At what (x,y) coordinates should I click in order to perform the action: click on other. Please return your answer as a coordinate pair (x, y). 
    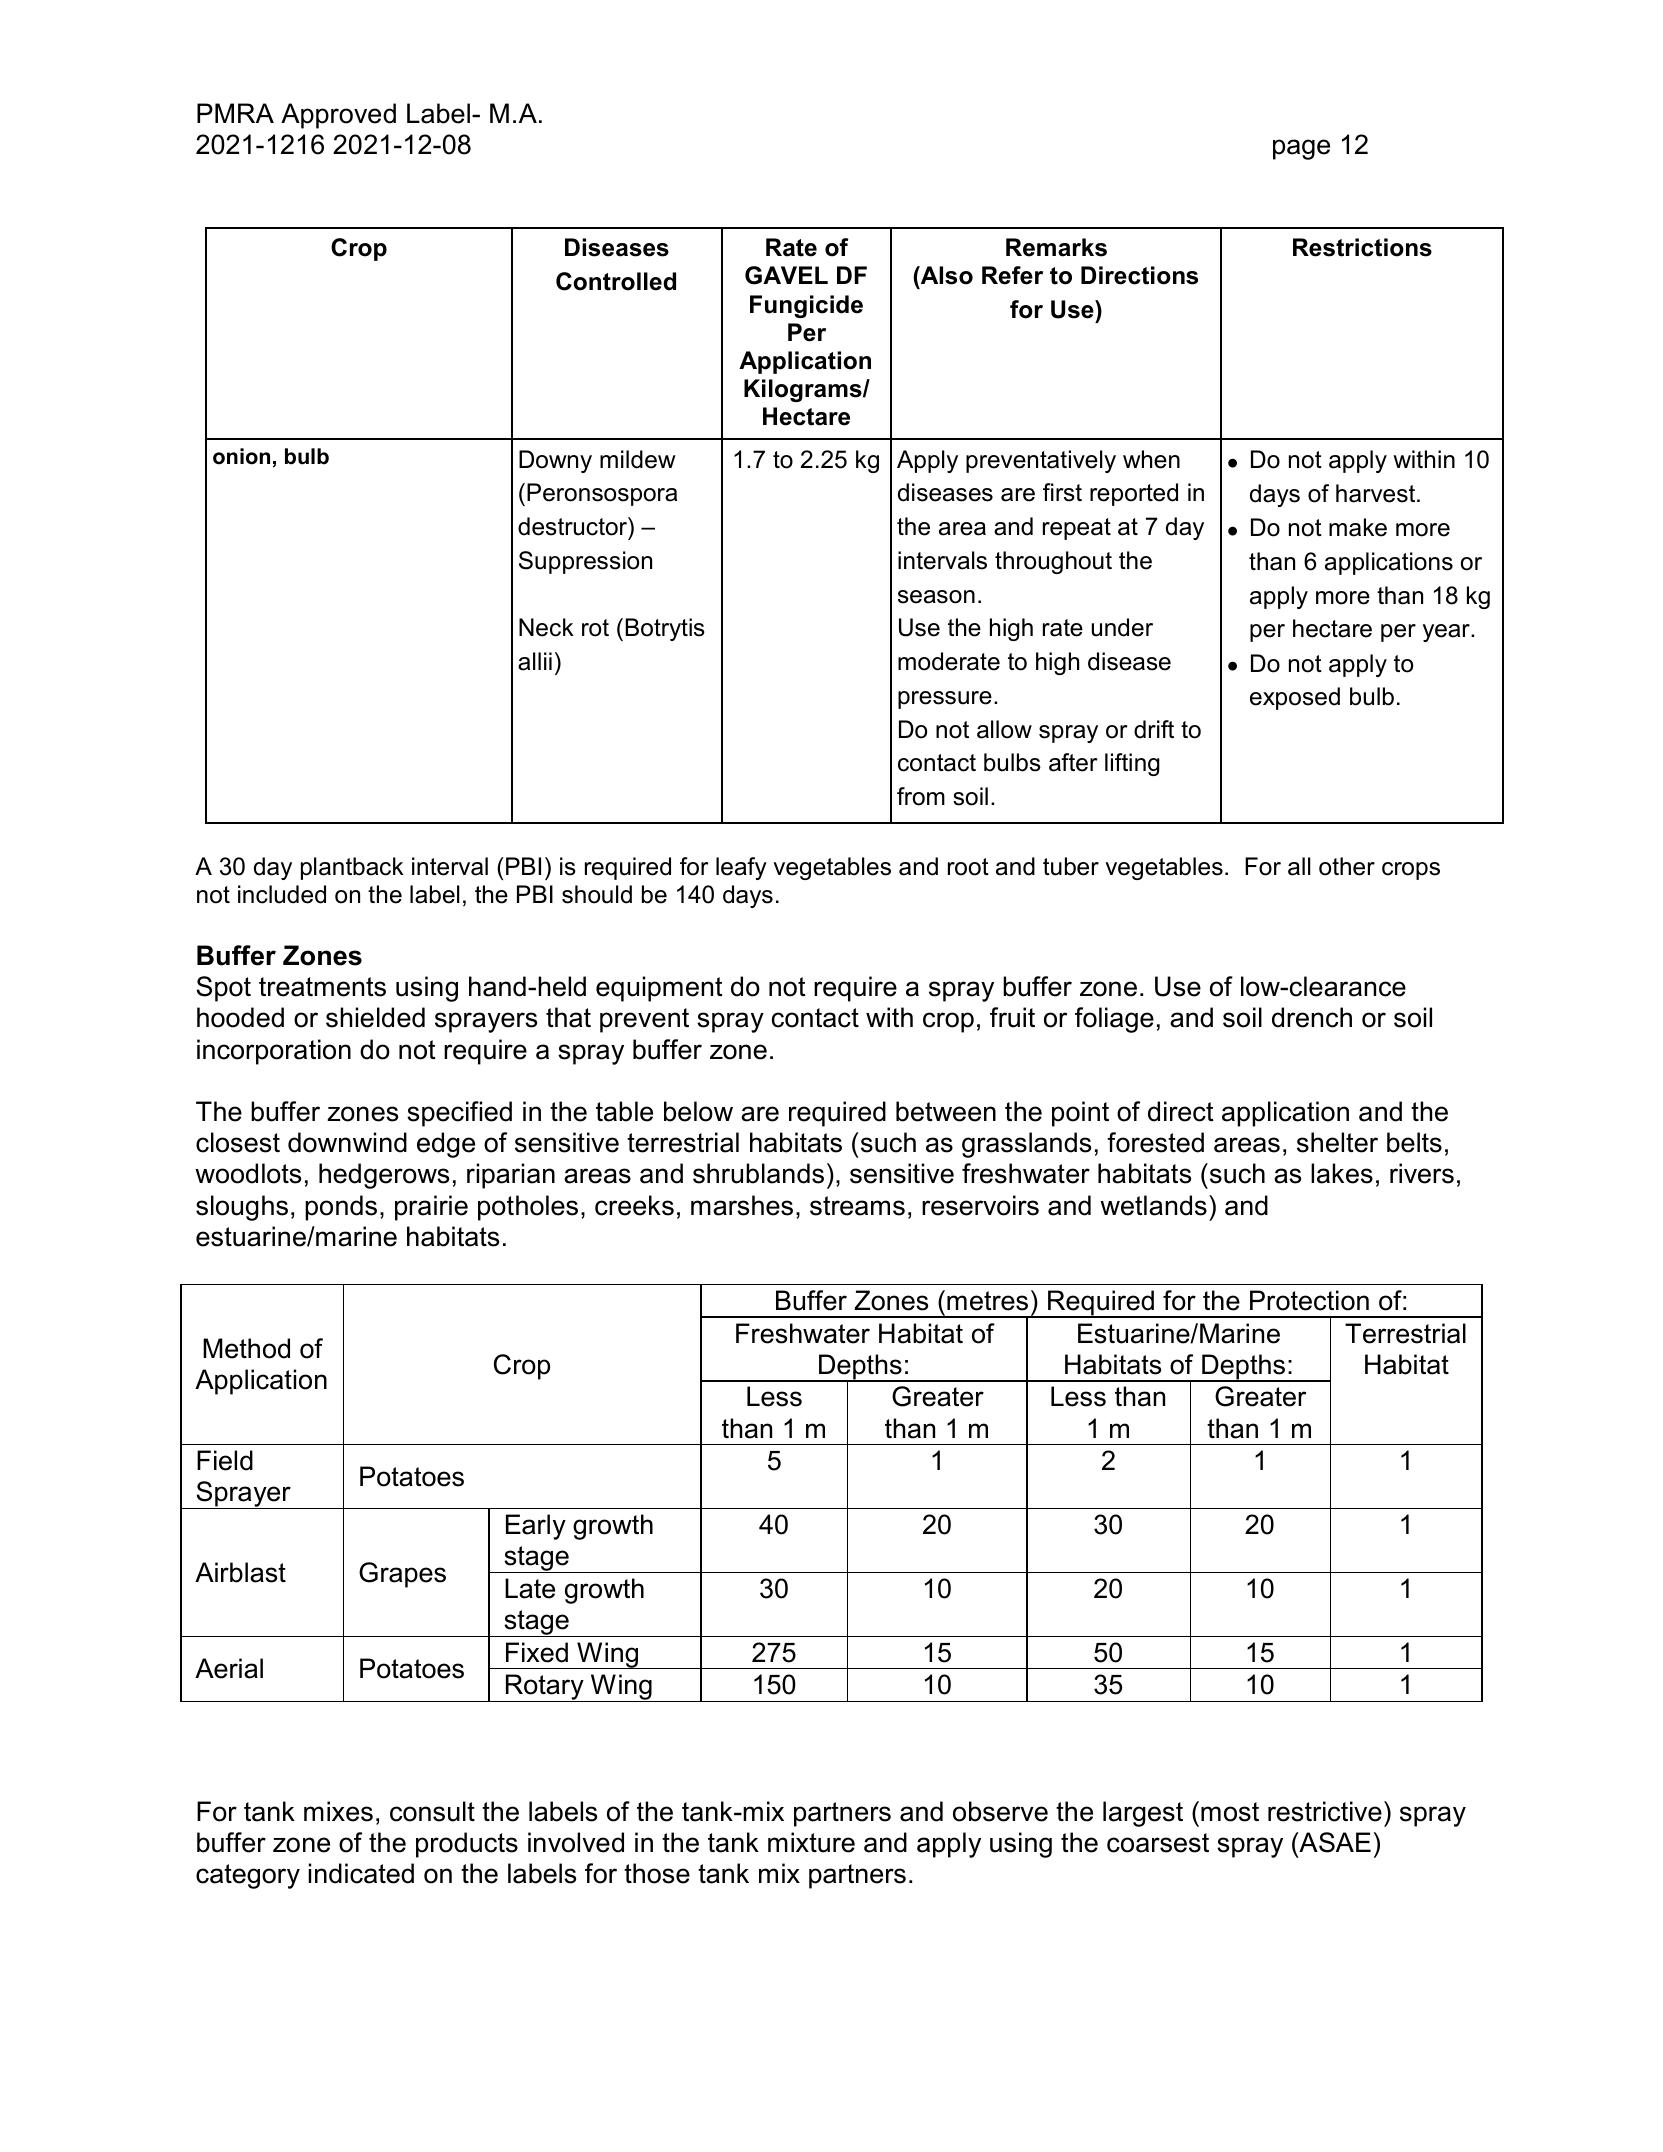
    Looking at the image, I should click on (1347, 866).
